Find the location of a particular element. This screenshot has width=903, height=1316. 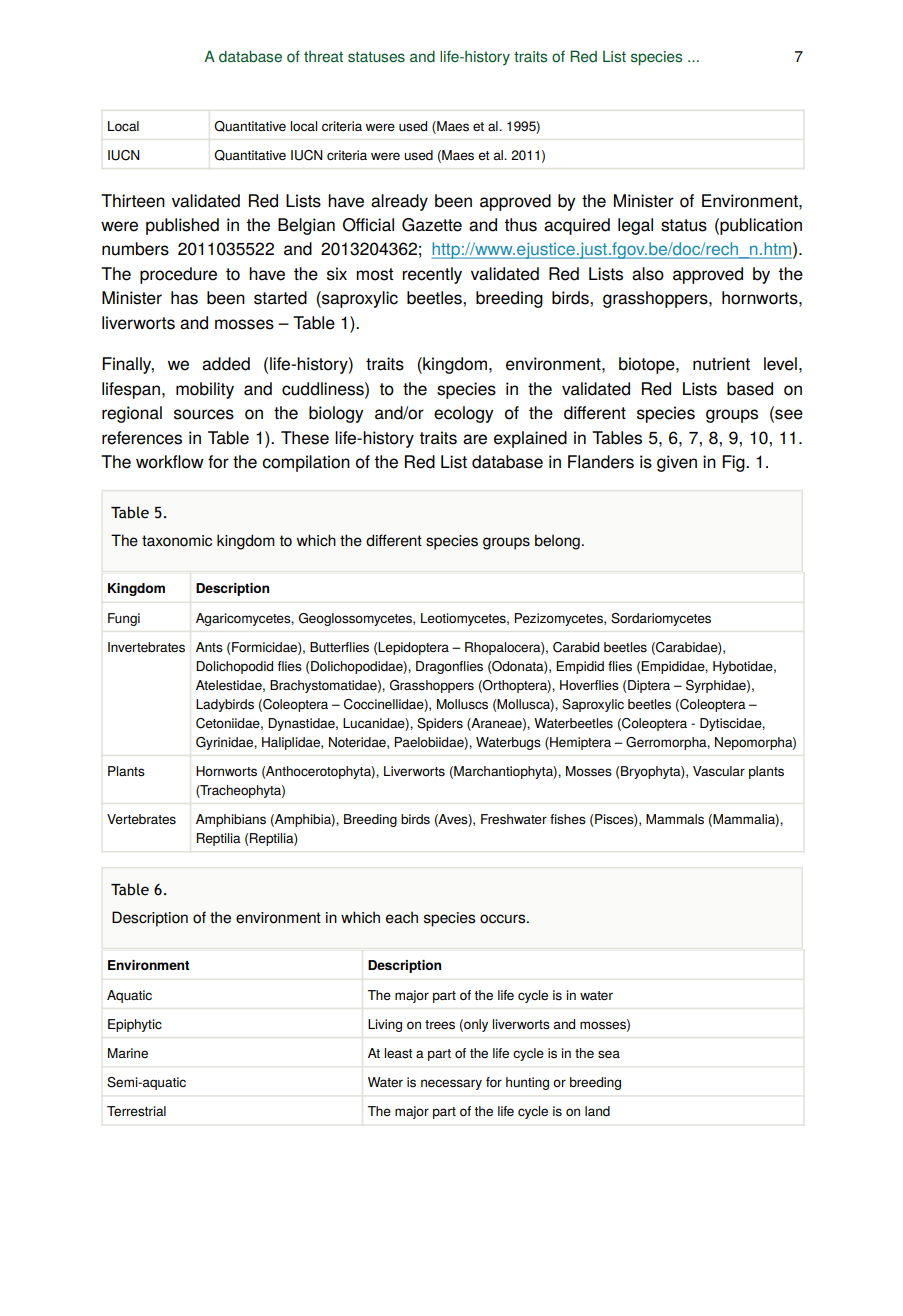

Lepidoptera is located at coordinates (413, 648).
